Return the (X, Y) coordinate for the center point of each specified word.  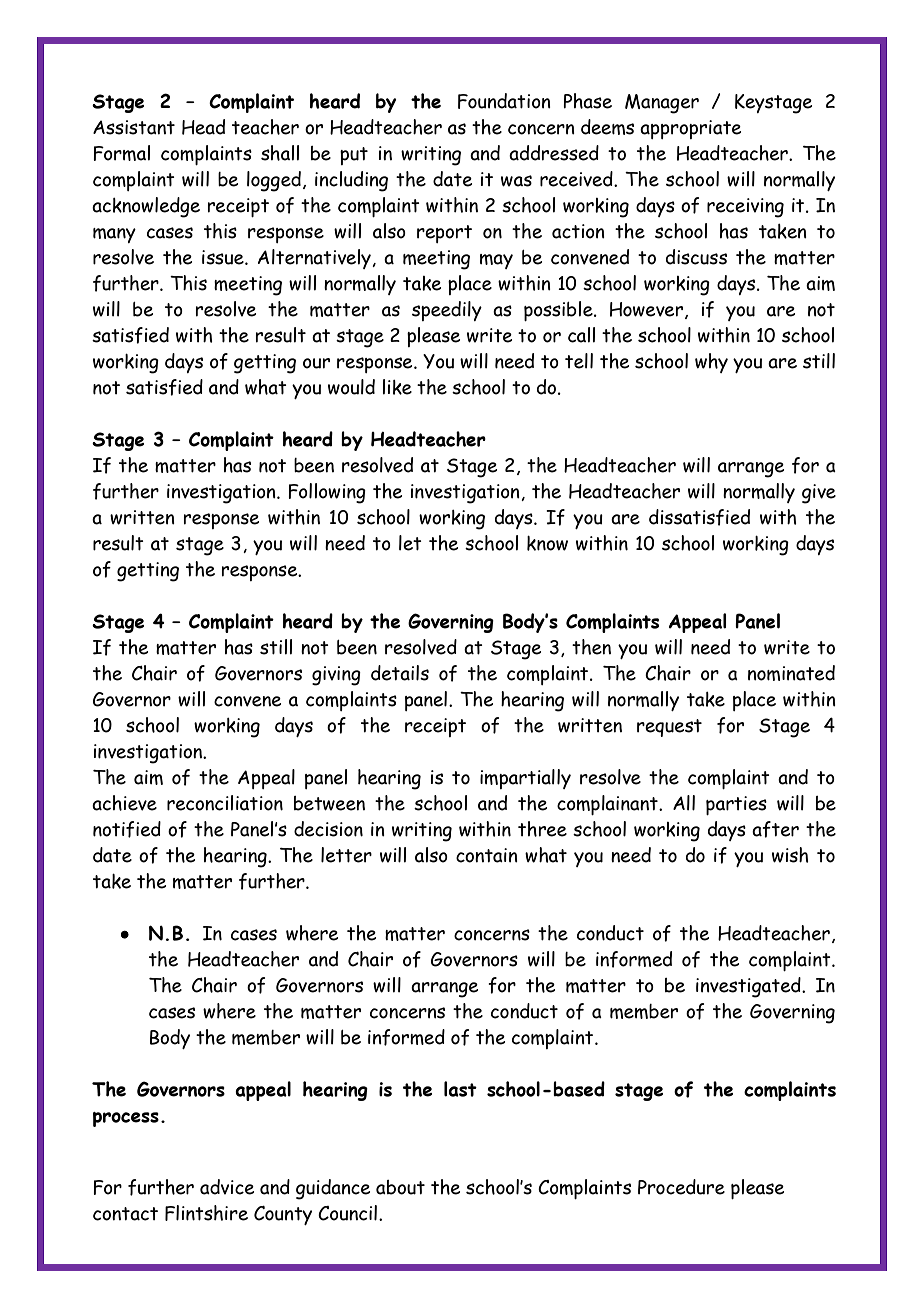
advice (227, 1187)
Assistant (134, 127)
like (397, 387)
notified (127, 829)
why (711, 363)
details (400, 673)
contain (487, 855)
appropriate (690, 129)
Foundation (504, 101)
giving (336, 676)
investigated (749, 987)
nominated (791, 673)
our (316, 363)
